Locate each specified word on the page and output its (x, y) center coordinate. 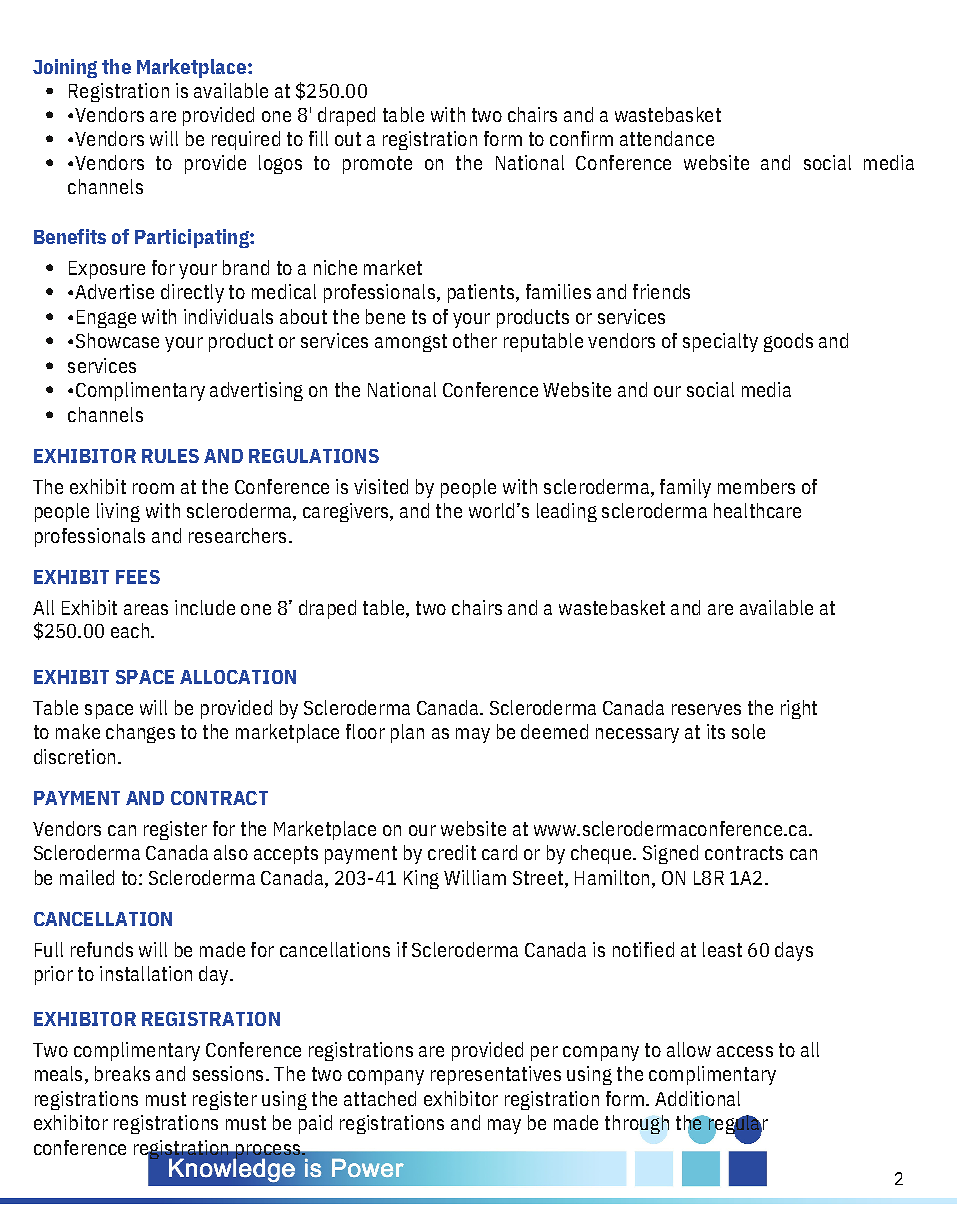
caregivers (347, 512)
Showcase (117, 340)
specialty (720, 342)
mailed (87, 877)
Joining (65, 68)
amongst (411, 343)
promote (377, 165)
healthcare (757, 510)
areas (146, 609)
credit (452, 852)
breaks (122, 1073)
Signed (670, 854)
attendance (667, 138)
